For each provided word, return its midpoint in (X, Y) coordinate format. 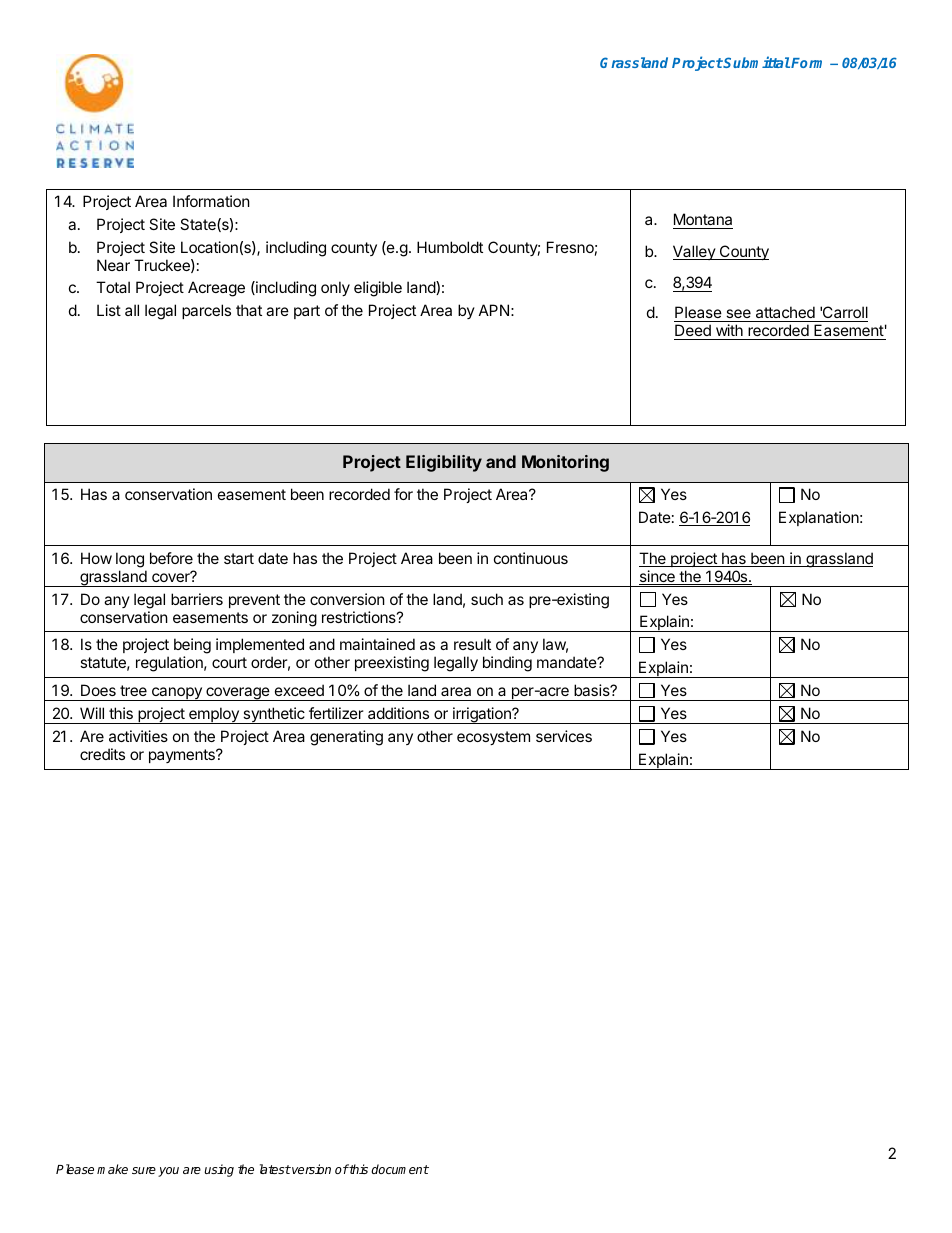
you (168, 1172)
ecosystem (493, 738)
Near (113, 265)
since (658, 577)
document (400, 1169)
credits (102, 754)
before (171, 558)
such (487, 599)
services (564, 736)
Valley (695, 252)
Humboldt (450, 247)
